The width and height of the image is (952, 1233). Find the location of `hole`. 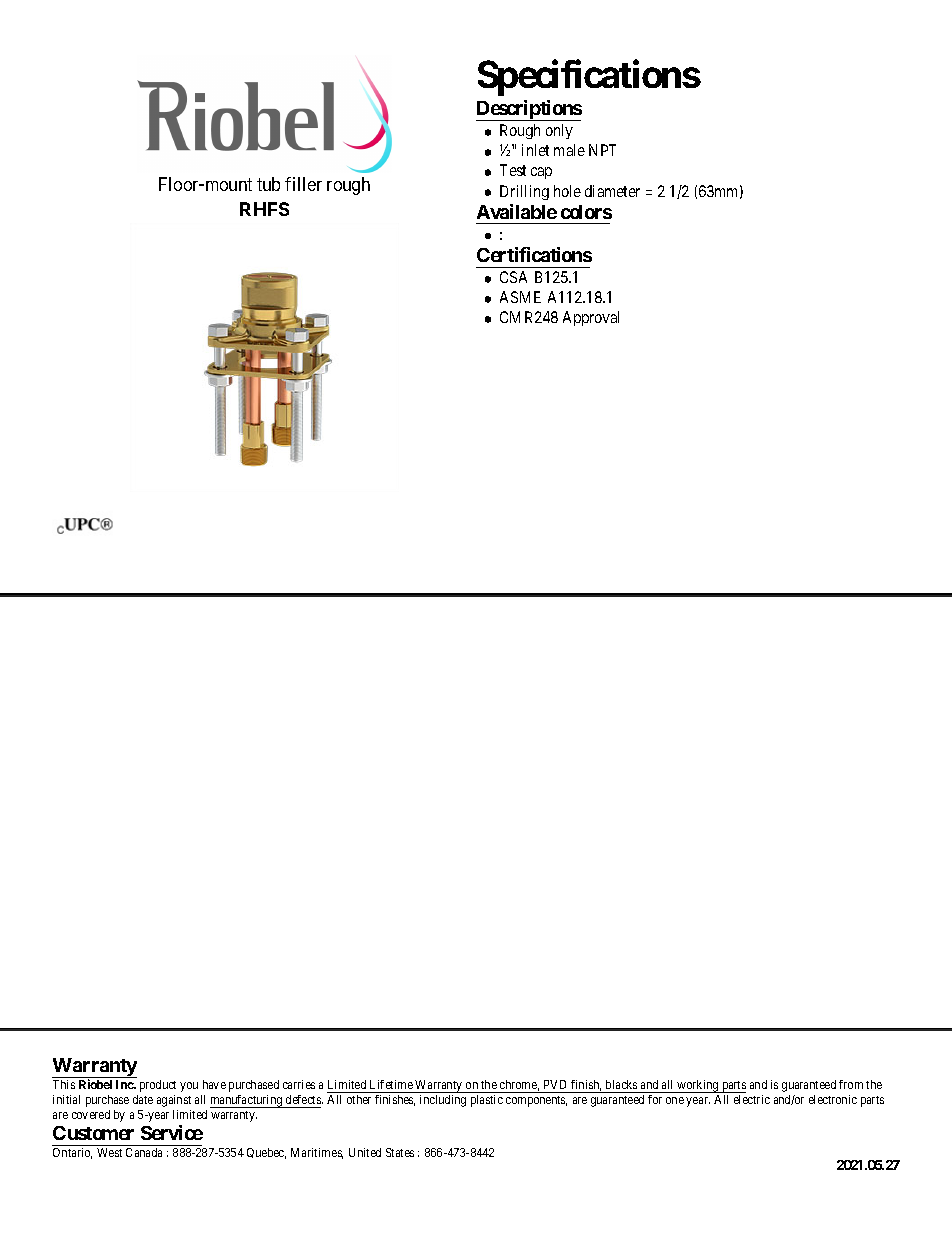

hole is located at coordinates (567, 191).
